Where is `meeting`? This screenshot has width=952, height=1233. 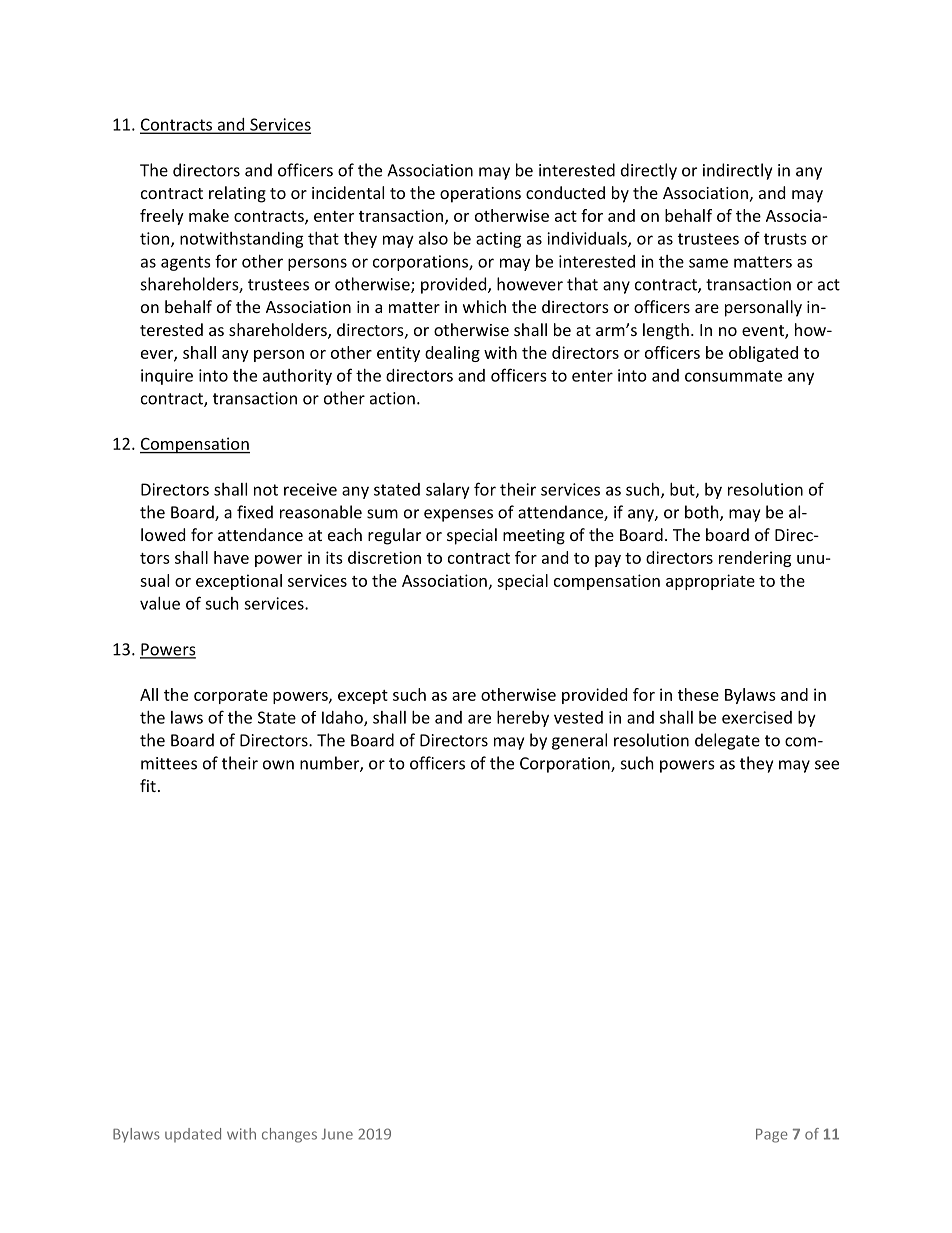 meeting is located at coordinates (534, 537).
